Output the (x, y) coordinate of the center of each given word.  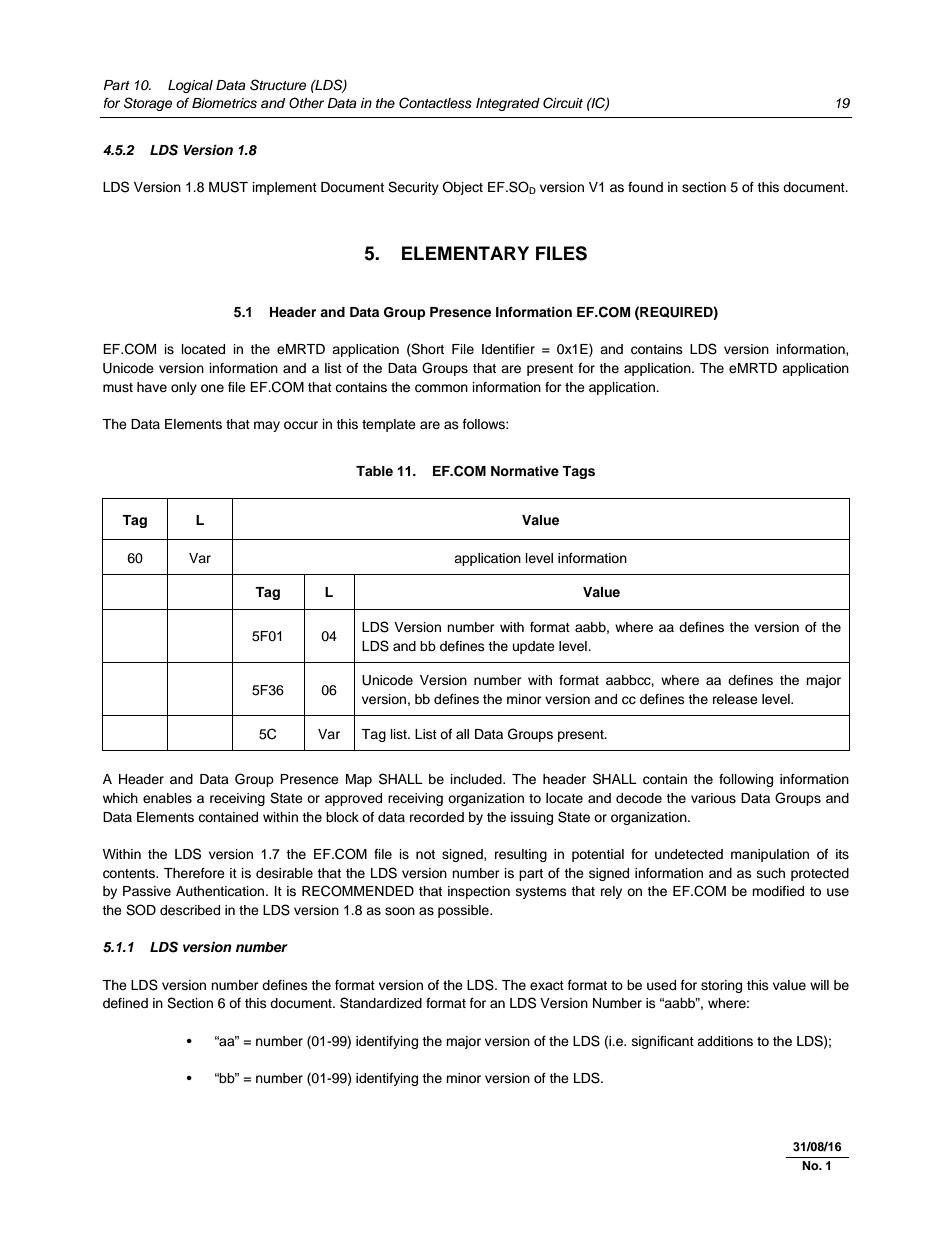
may (267, 426)
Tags (578, 472)
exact (547, 986)
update (534, 647)
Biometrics (224, 103)
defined (125, 1003)
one (212, 388)
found (645, 187)
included (477, 779)
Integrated (508, 104)
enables (167, 798)
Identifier (508, 349)
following (746, 780)
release (735, 699)
